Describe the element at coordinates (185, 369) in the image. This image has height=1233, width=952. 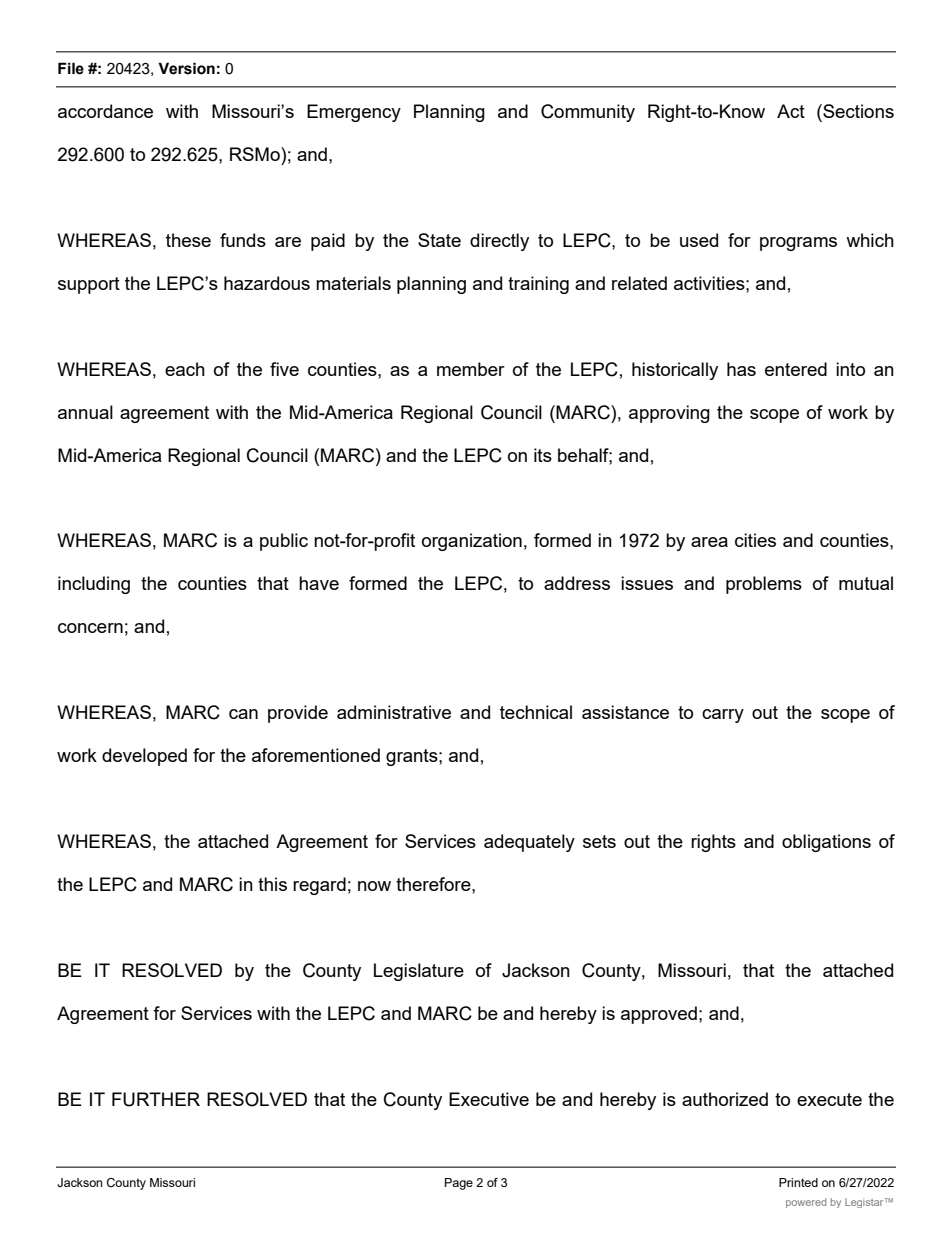
I see `each` at that location.
